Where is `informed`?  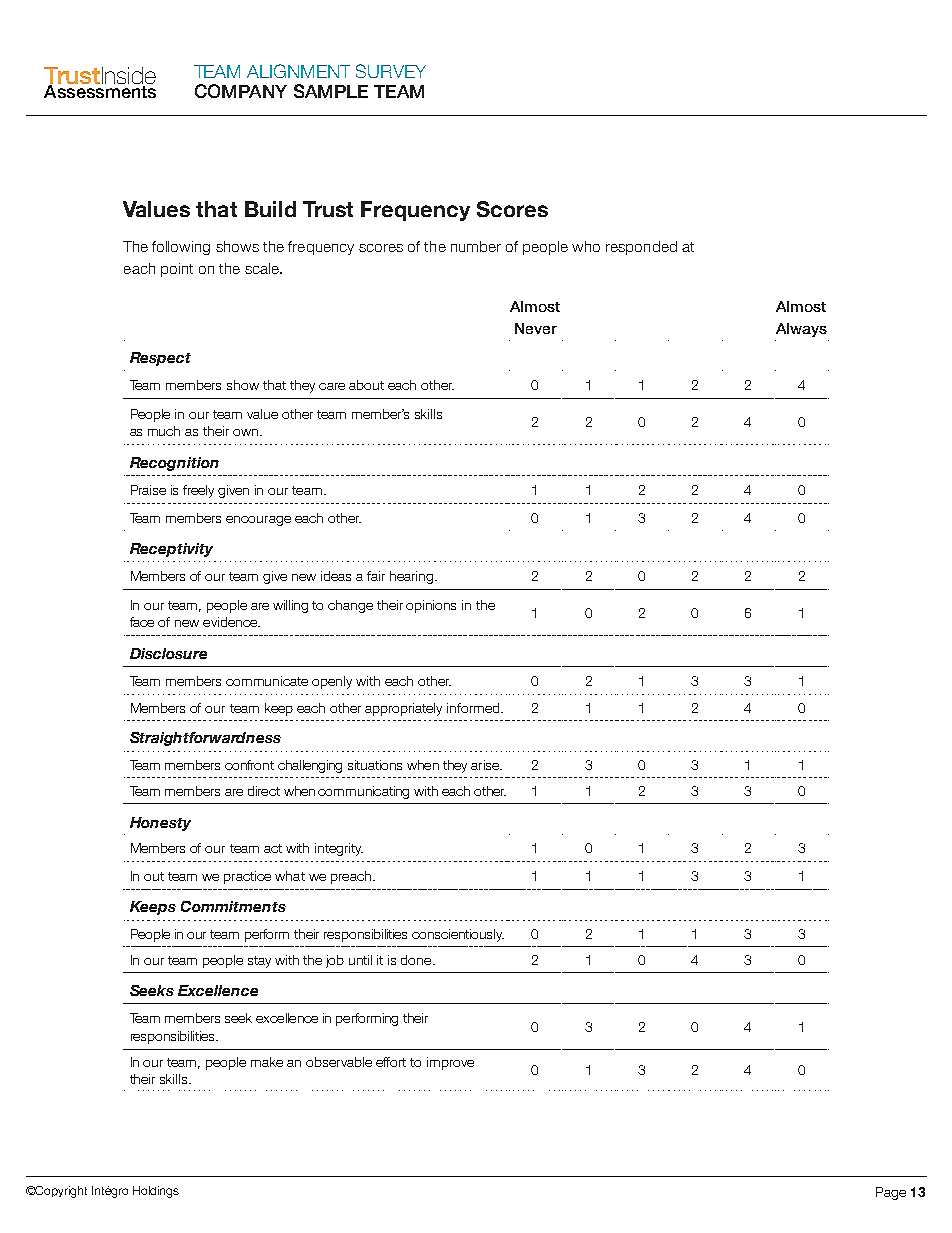 informed is located at coordinates (474, 708).
